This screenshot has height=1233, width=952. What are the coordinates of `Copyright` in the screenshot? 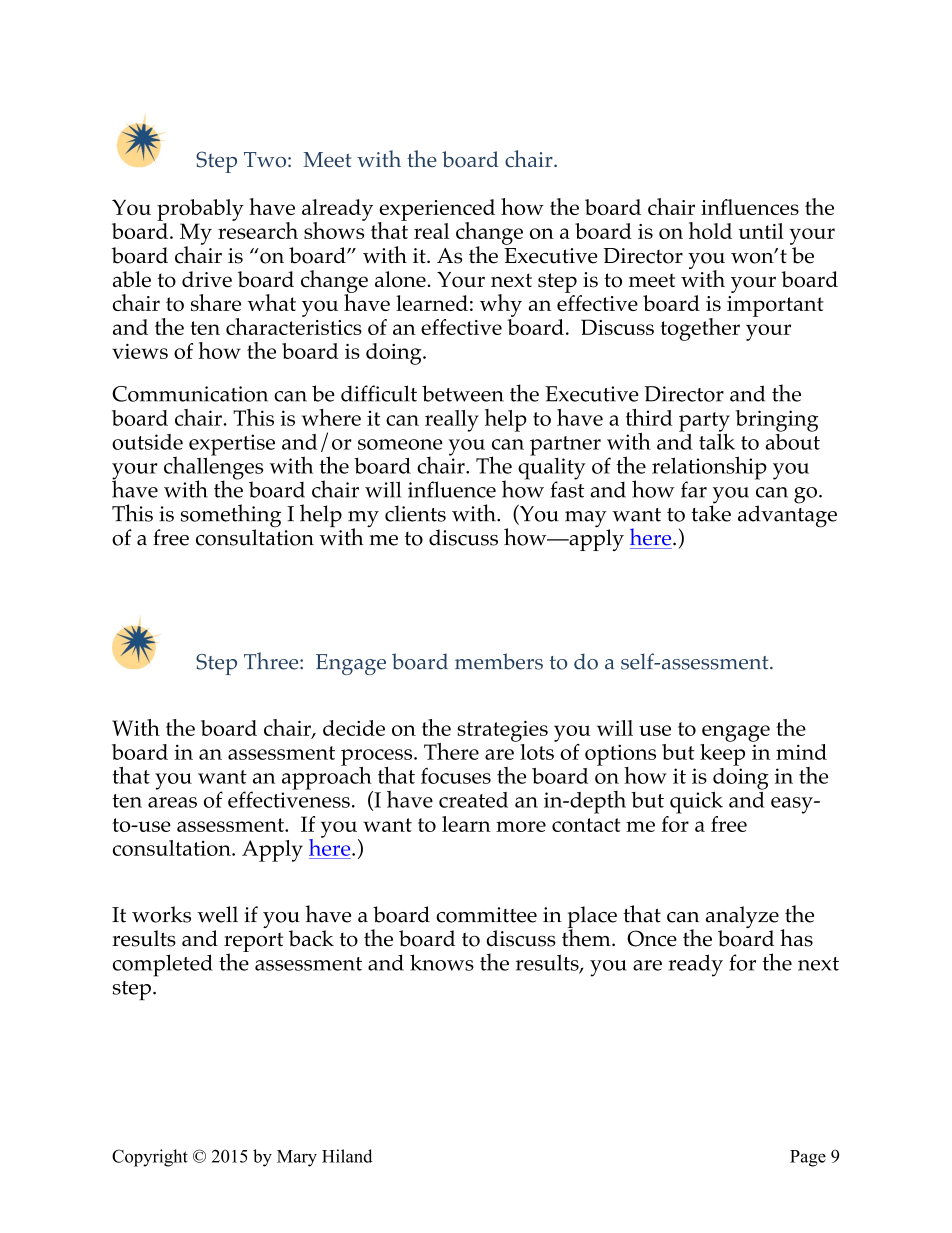 It's located at (150, 1158).
